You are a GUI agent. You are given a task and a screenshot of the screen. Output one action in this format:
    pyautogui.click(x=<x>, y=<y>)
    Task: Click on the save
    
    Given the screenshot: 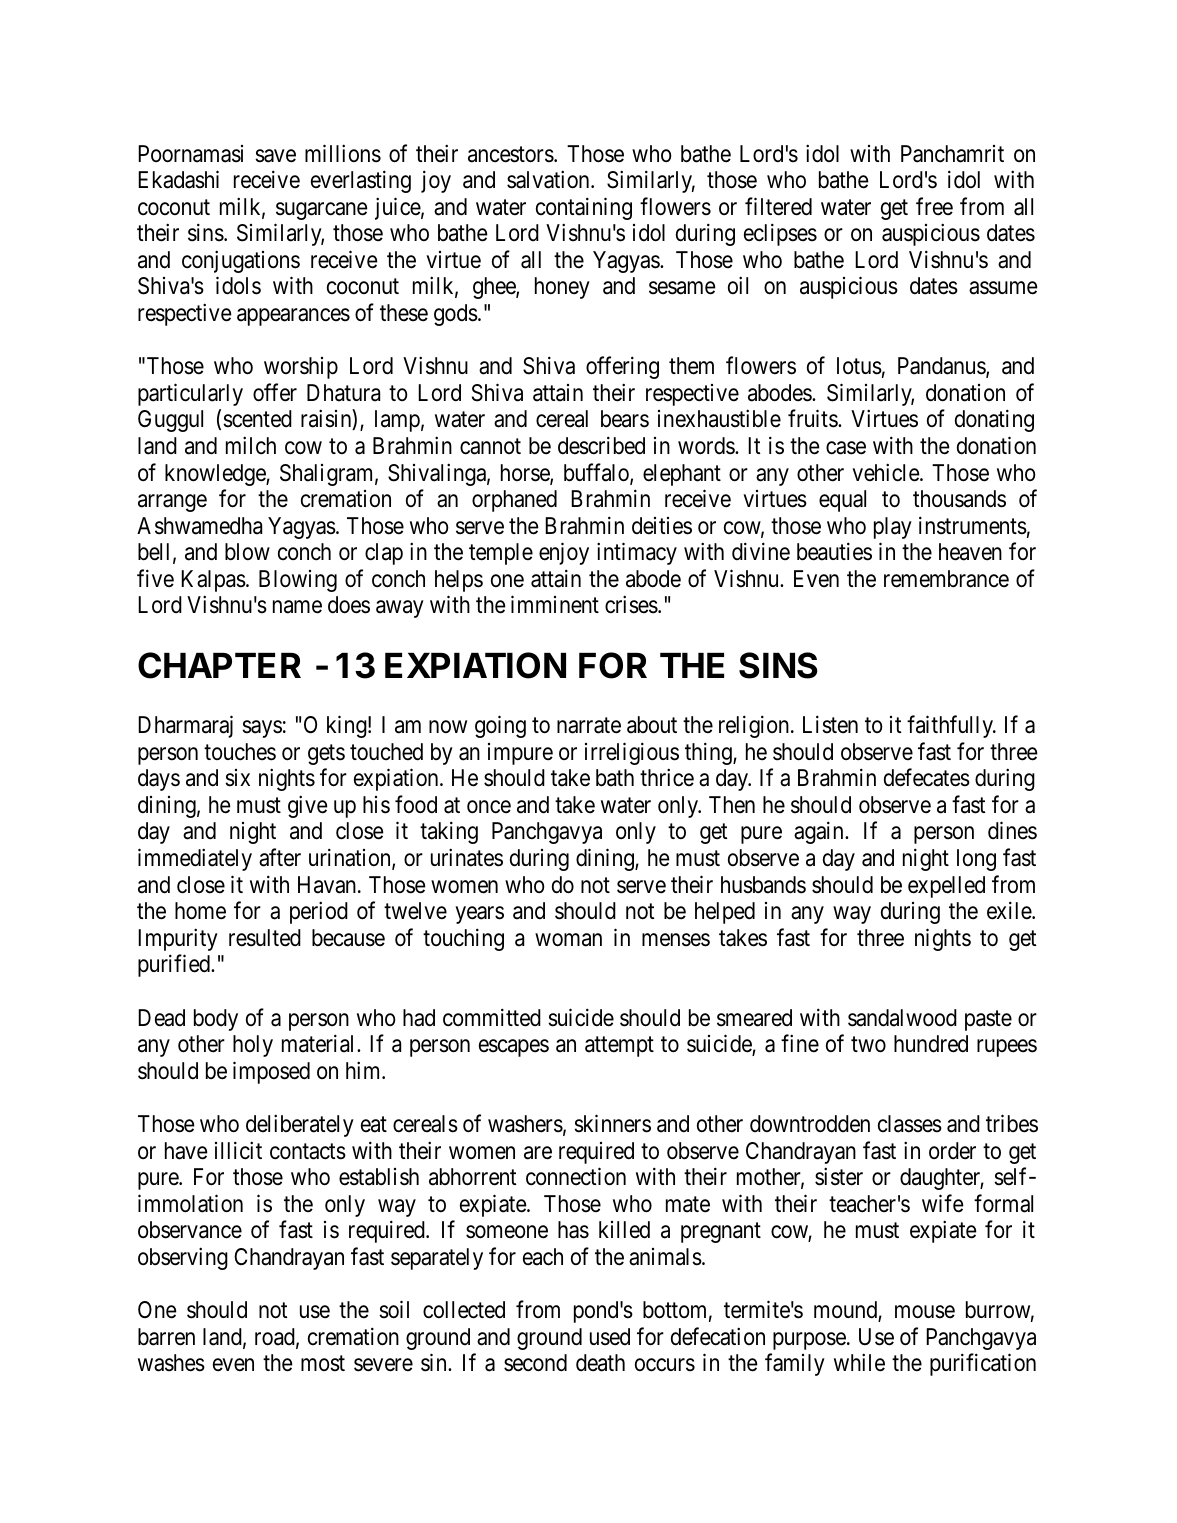 What is the action you would take?
    pyautogui.click(x=275, y=156)
